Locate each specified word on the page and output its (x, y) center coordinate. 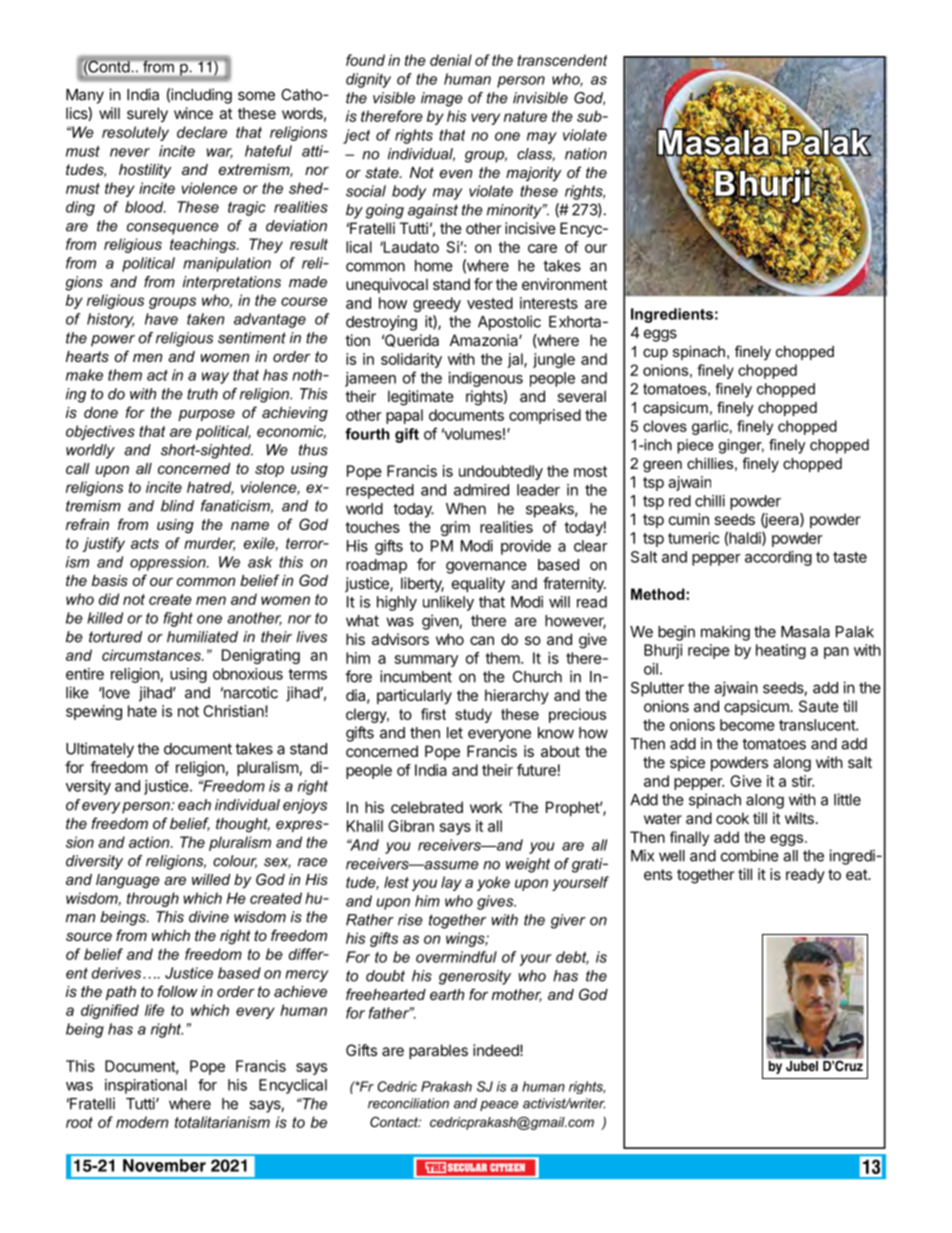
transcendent (562, 60)
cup (655, 354)
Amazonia (485, 340)
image (442, 99)
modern (142, 1122)
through (153, 899)
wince (193, 113)
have (161, 319)
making (725, 633)
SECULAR (467, 1167)
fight (178, 619)
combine (750, 855)
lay (451, 883)
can (482, 640)
